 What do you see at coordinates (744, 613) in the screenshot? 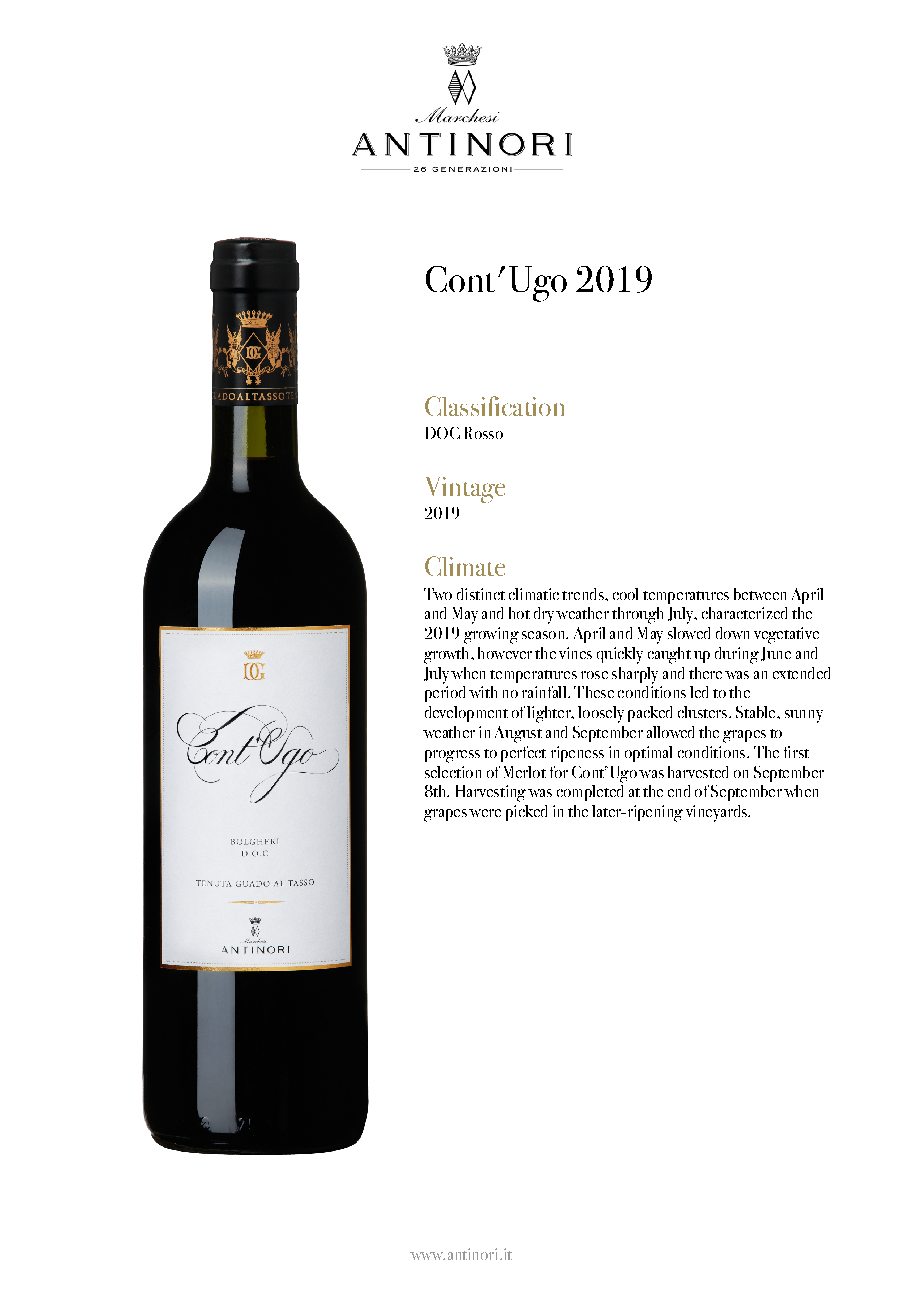
I see `characterized` at bounding box center [744, 613].
